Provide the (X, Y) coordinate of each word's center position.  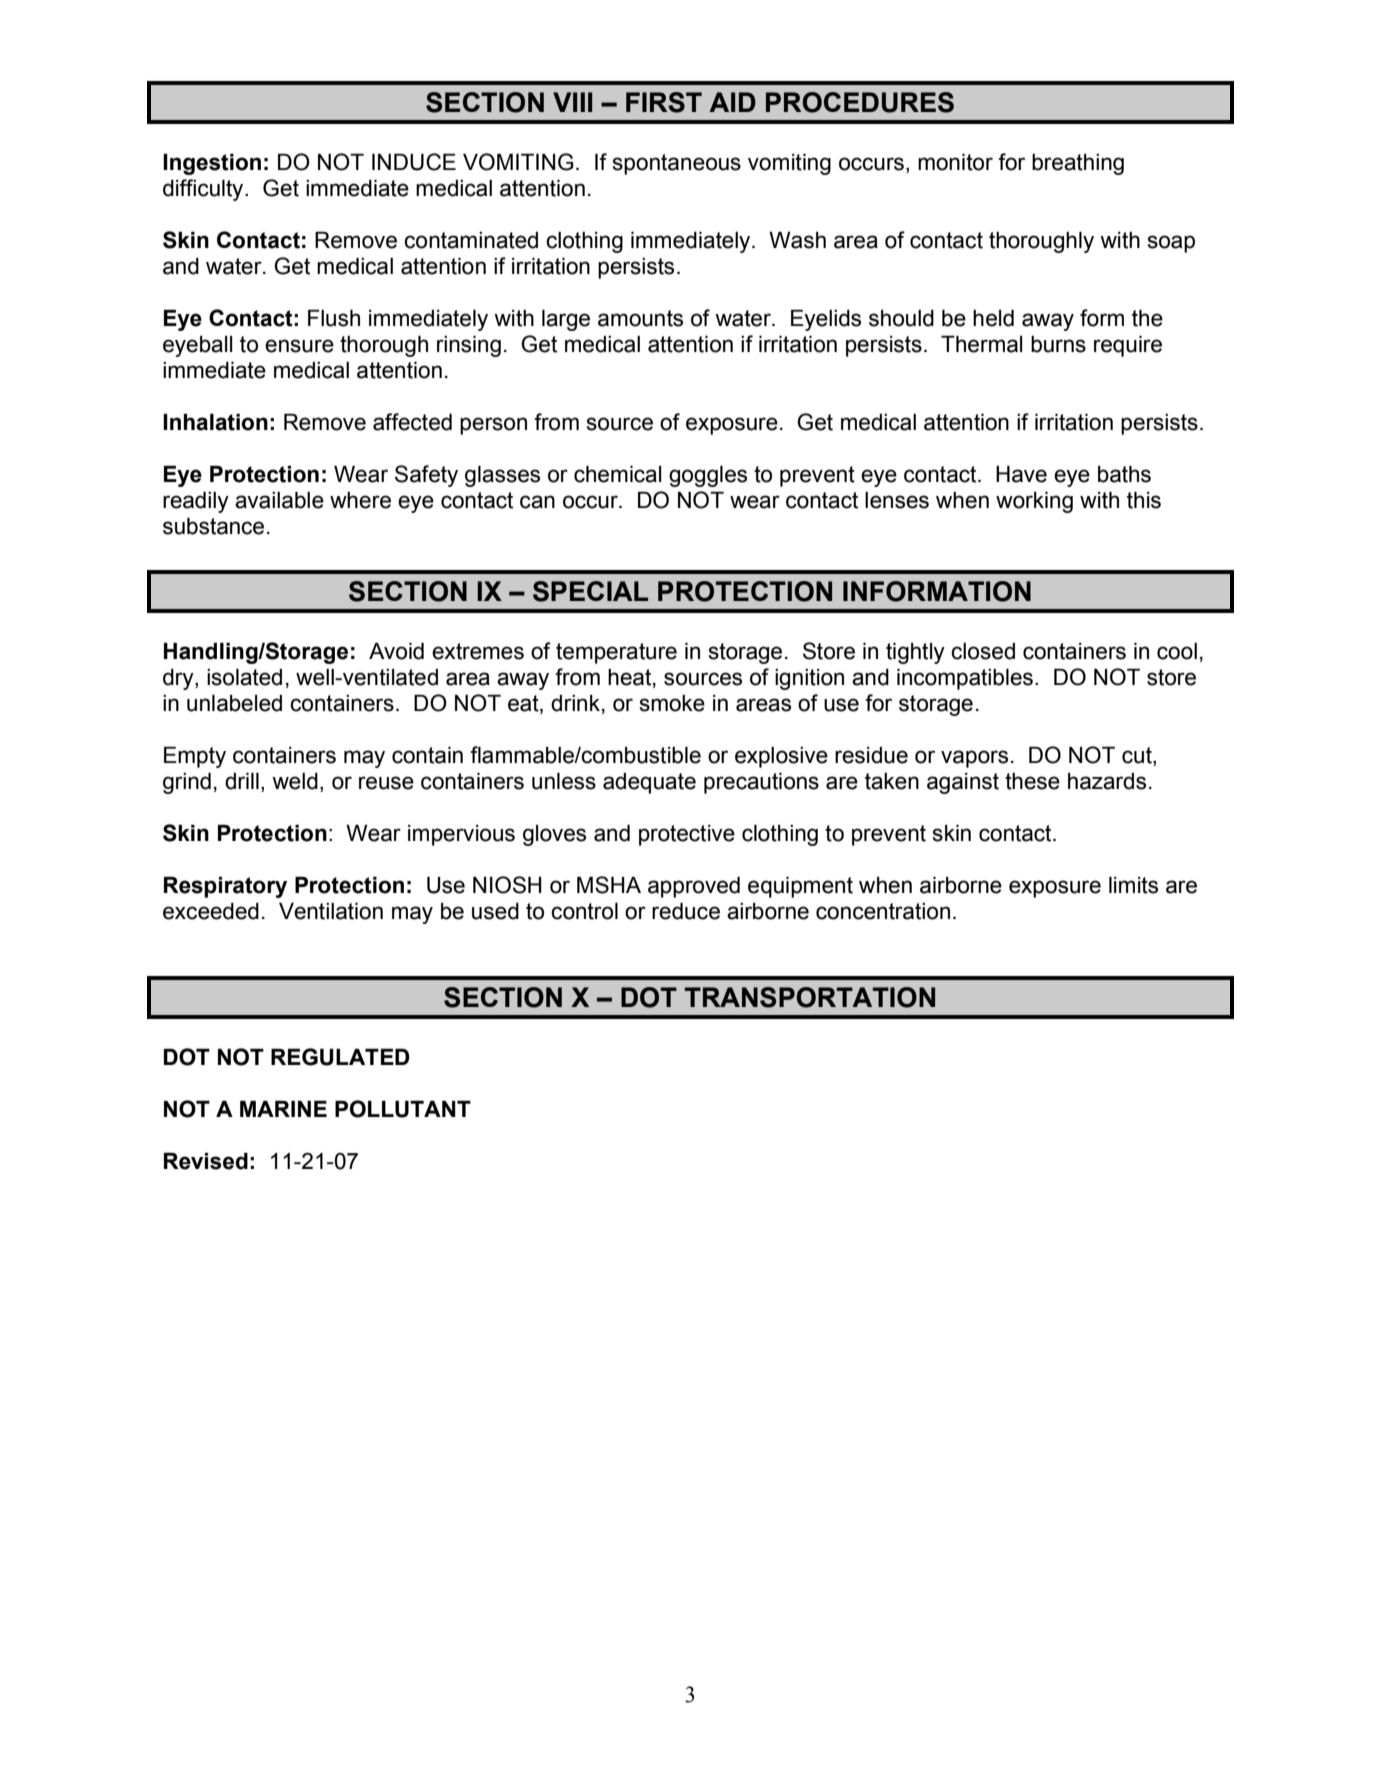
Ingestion (212, 164)
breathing (1078, 164)
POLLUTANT (403, 1109)
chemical (618, 474)
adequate (649, 783)
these (1032, 781)
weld (295, 781)
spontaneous (677, 164)
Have (1021, 474)
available (279, 500)
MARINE (283, 1109)
